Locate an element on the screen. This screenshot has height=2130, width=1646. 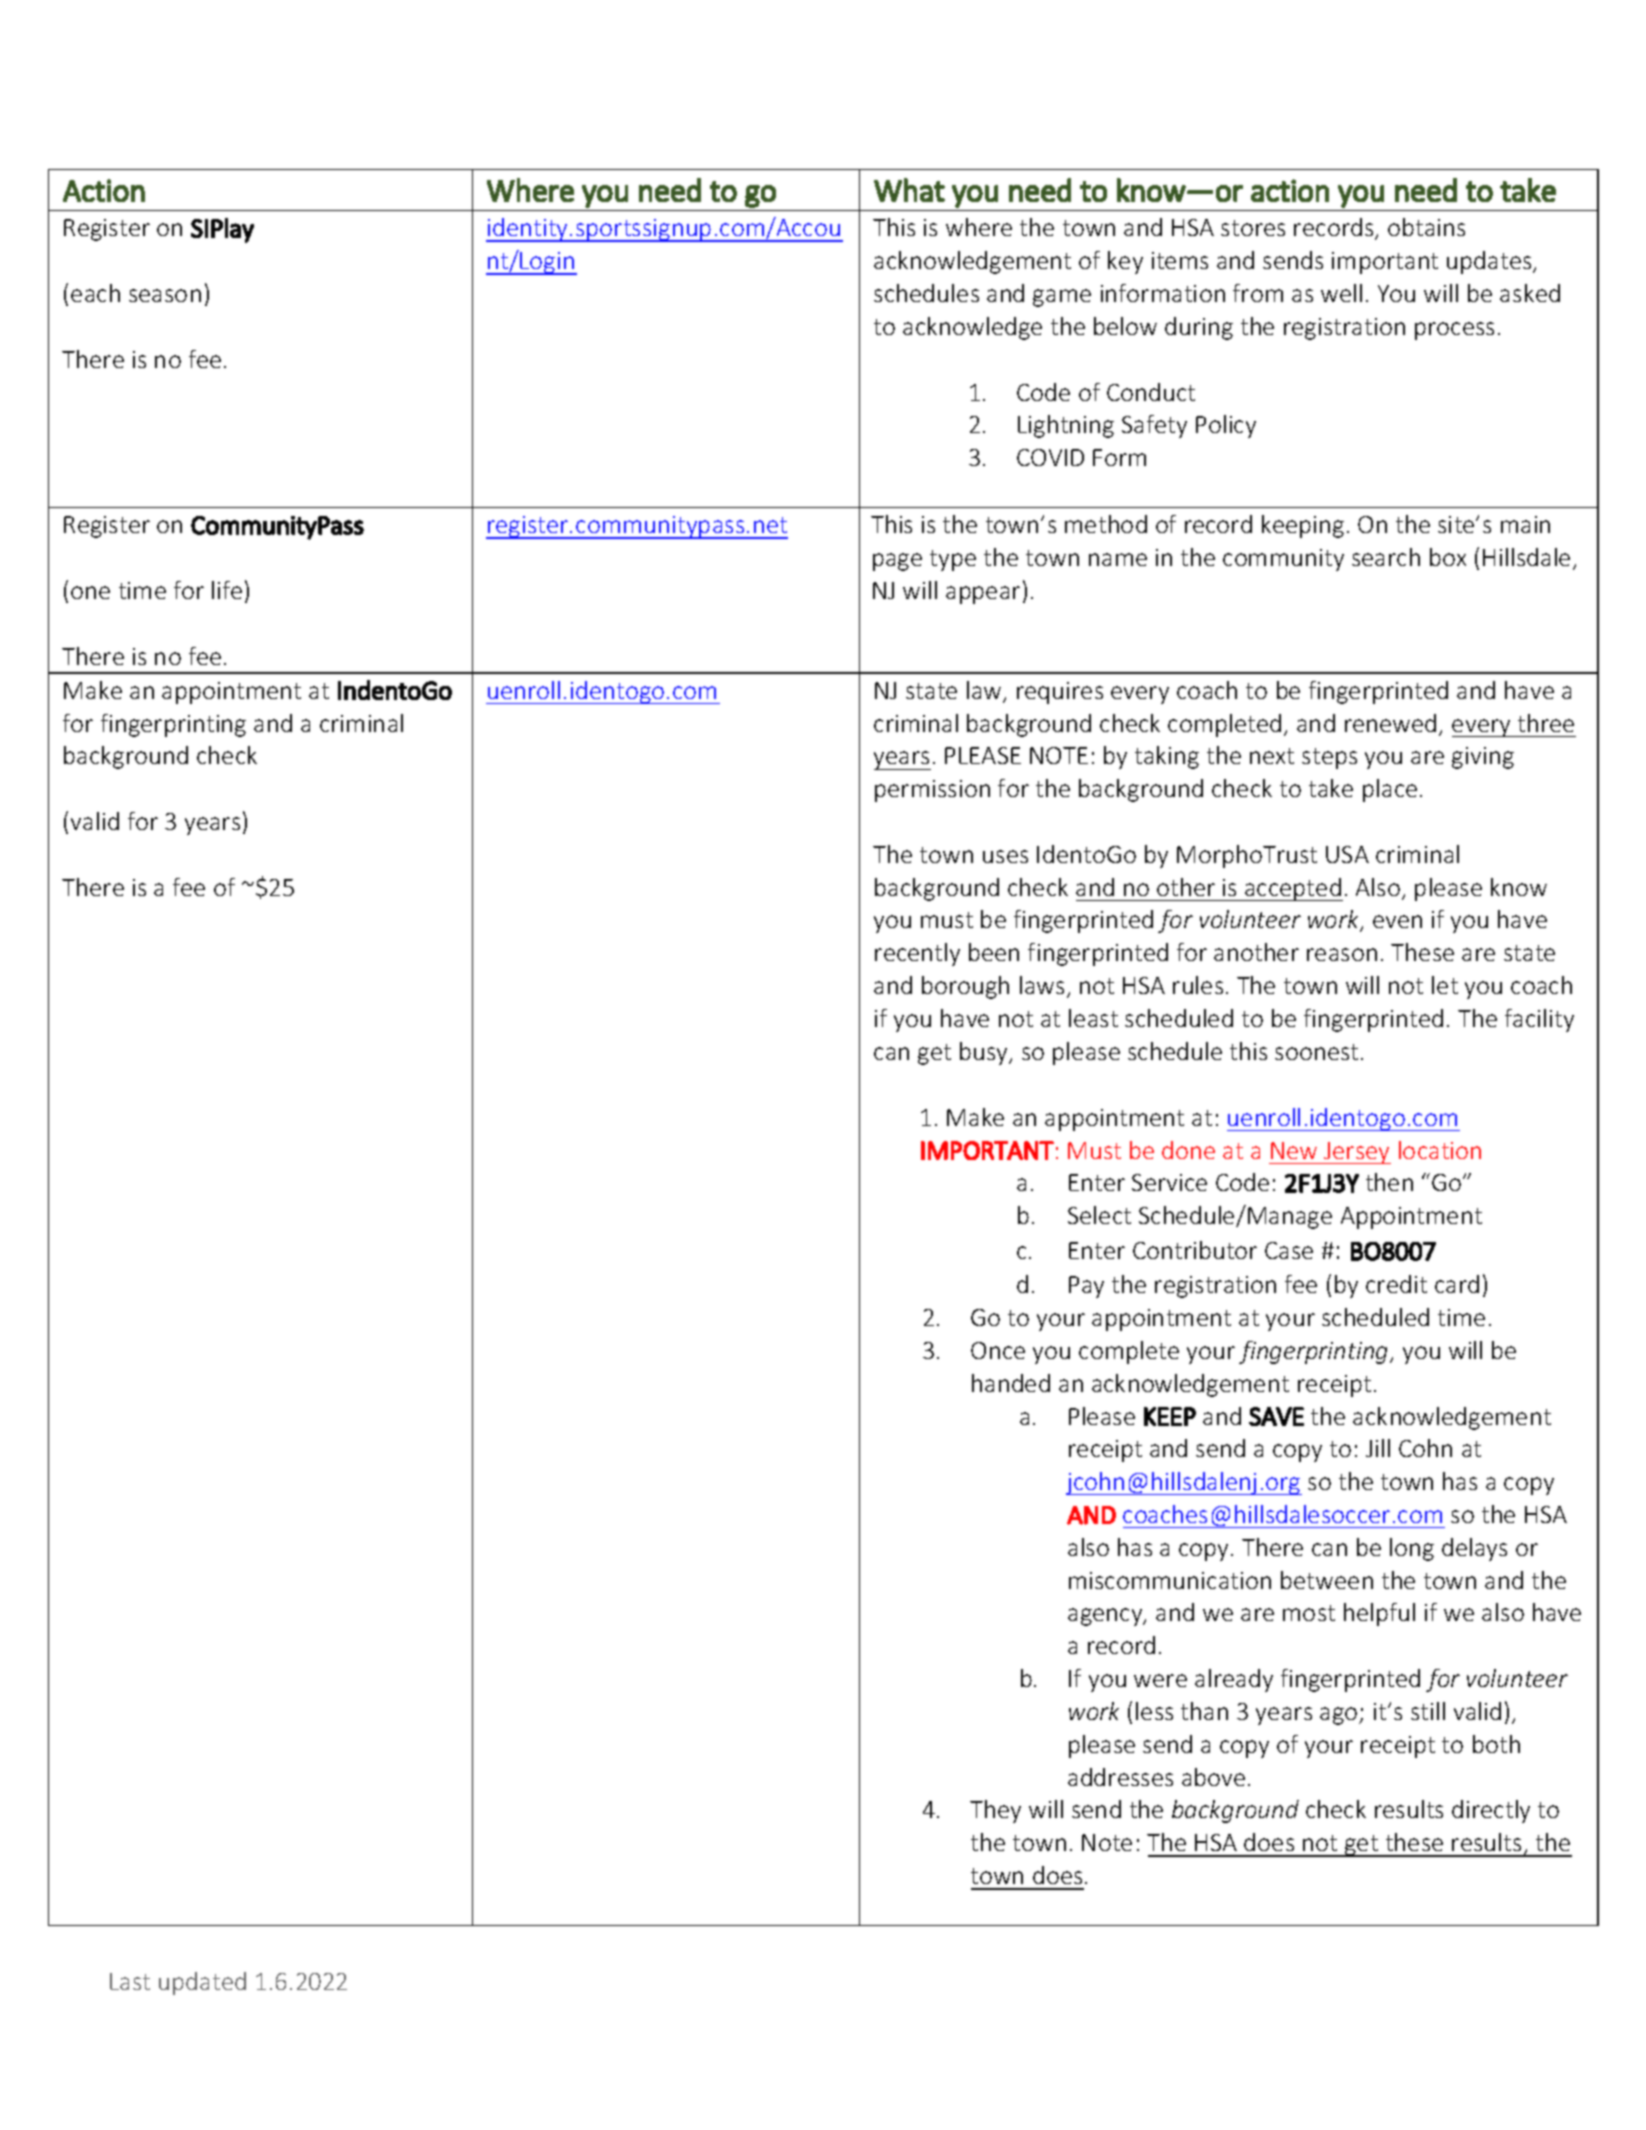
soonest is located at coordinates (1316, 1052).
